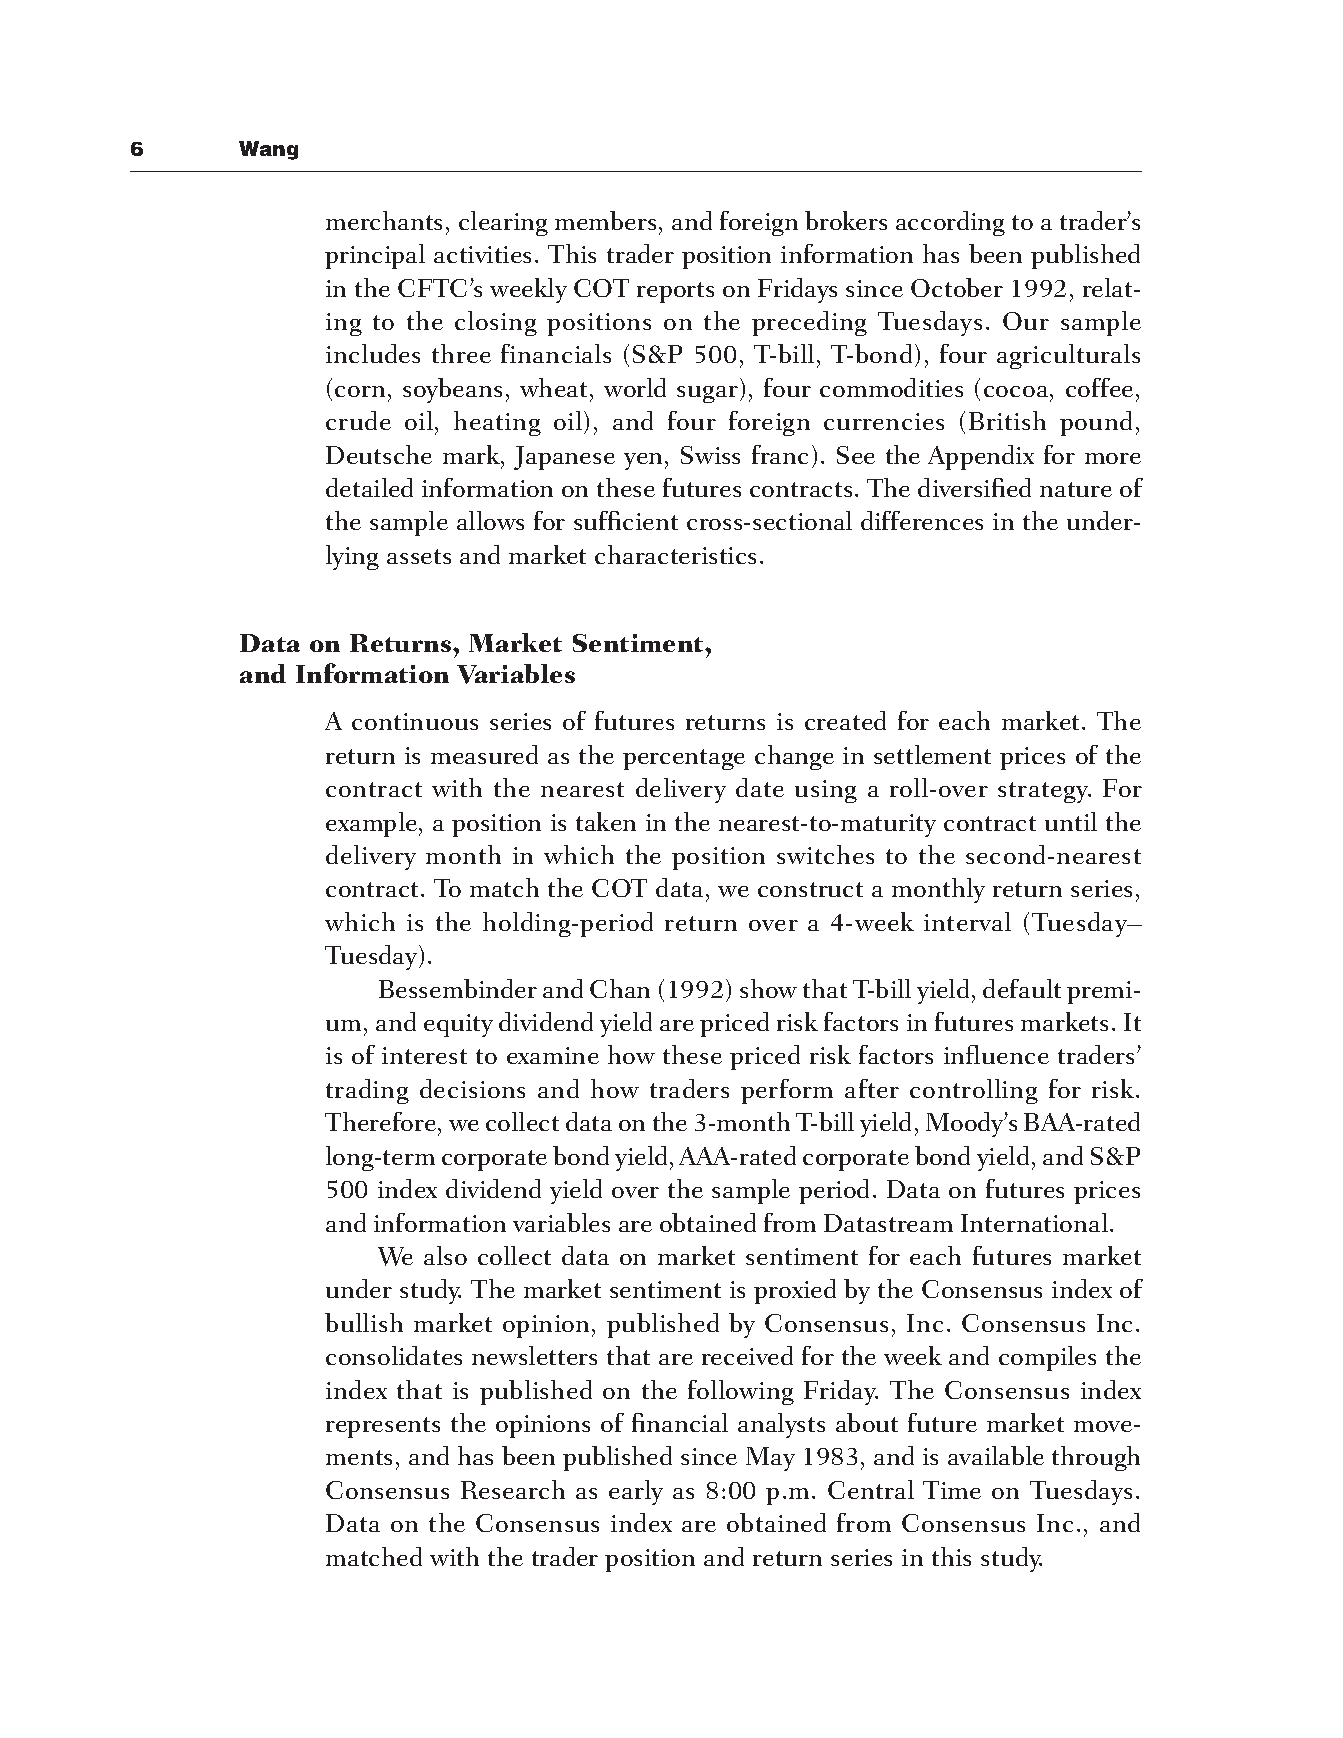 The width and height of the screenshot is (1343, 1738). I want to click on interval, so click(967, 921).
